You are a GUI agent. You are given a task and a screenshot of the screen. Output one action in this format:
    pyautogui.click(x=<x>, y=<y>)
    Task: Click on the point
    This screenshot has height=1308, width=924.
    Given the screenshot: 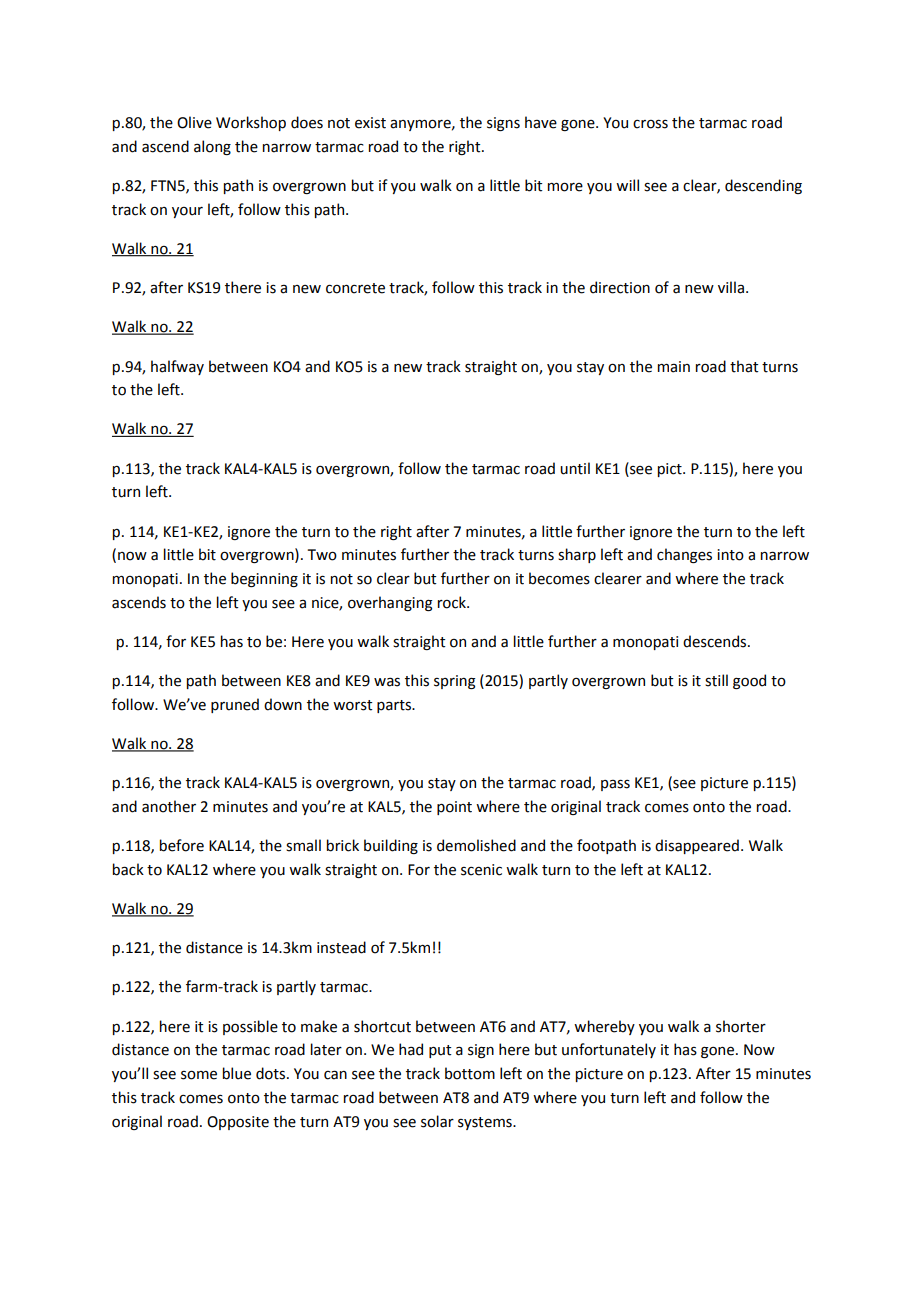 What is the action you would take?
    pyautogui.click(x=454, y=808)
